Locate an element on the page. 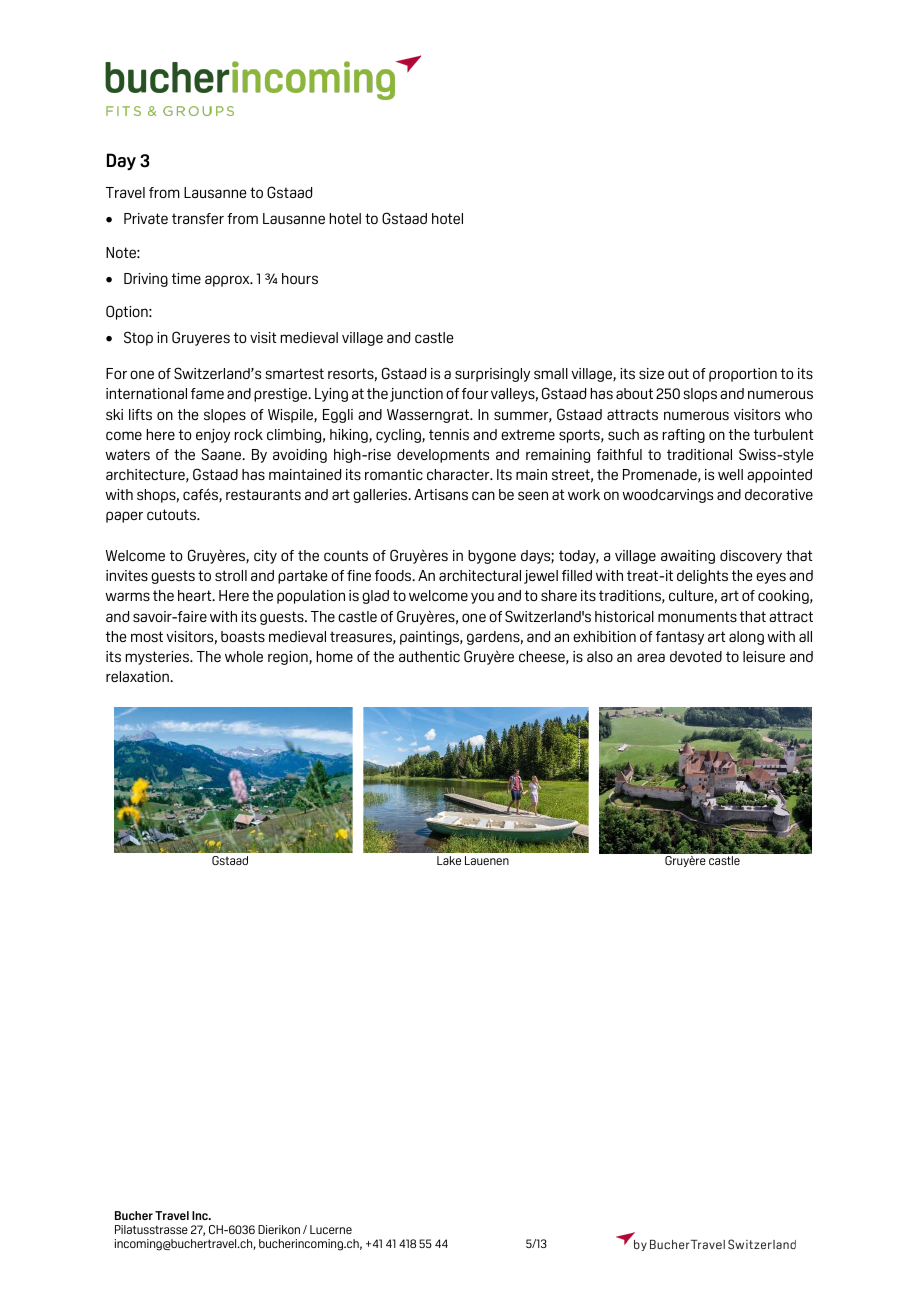 The image size is (924, 1308). Lake is located at coordinates (449, 860).
